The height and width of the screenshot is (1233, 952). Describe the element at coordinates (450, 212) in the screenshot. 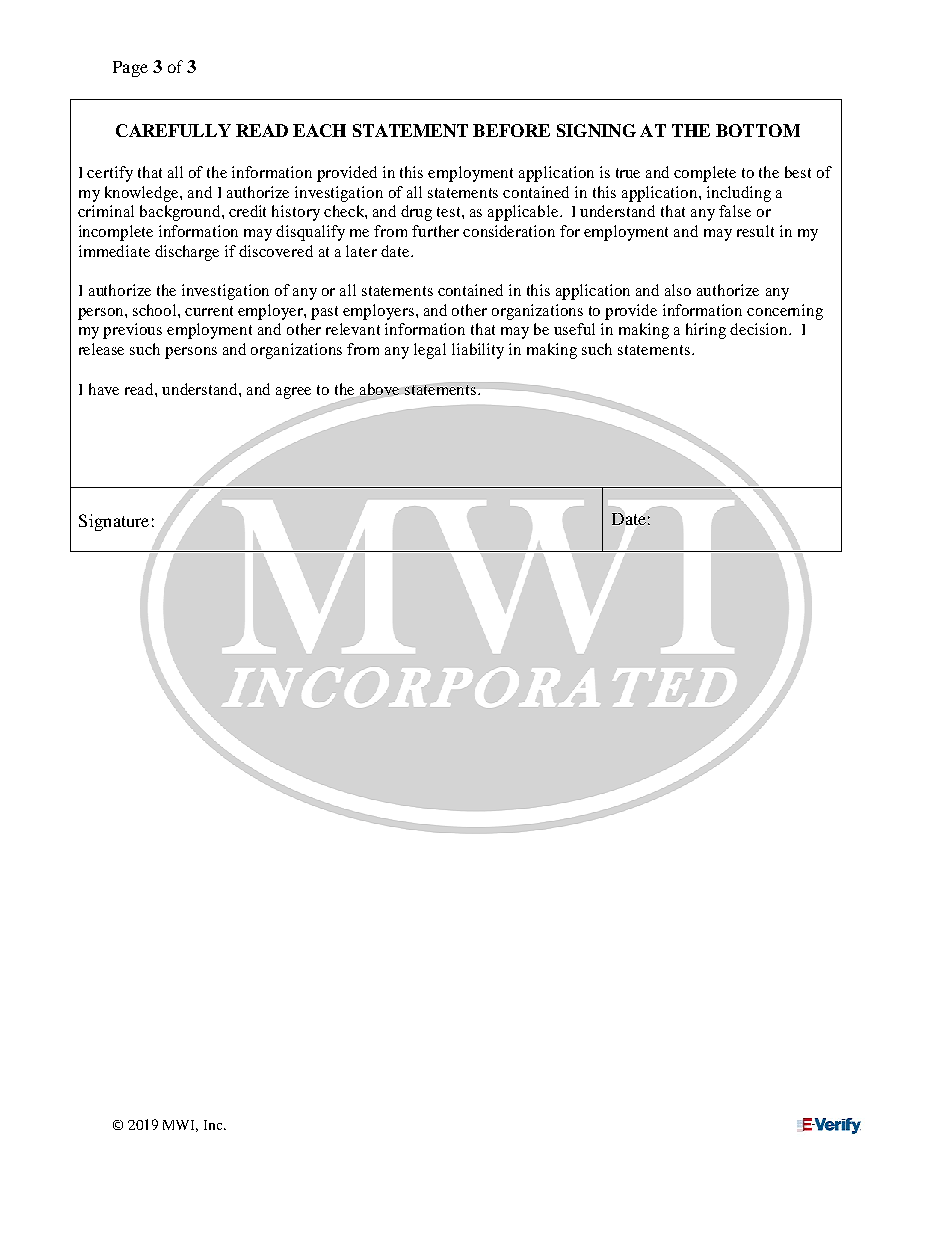

I see `test` at that location.
